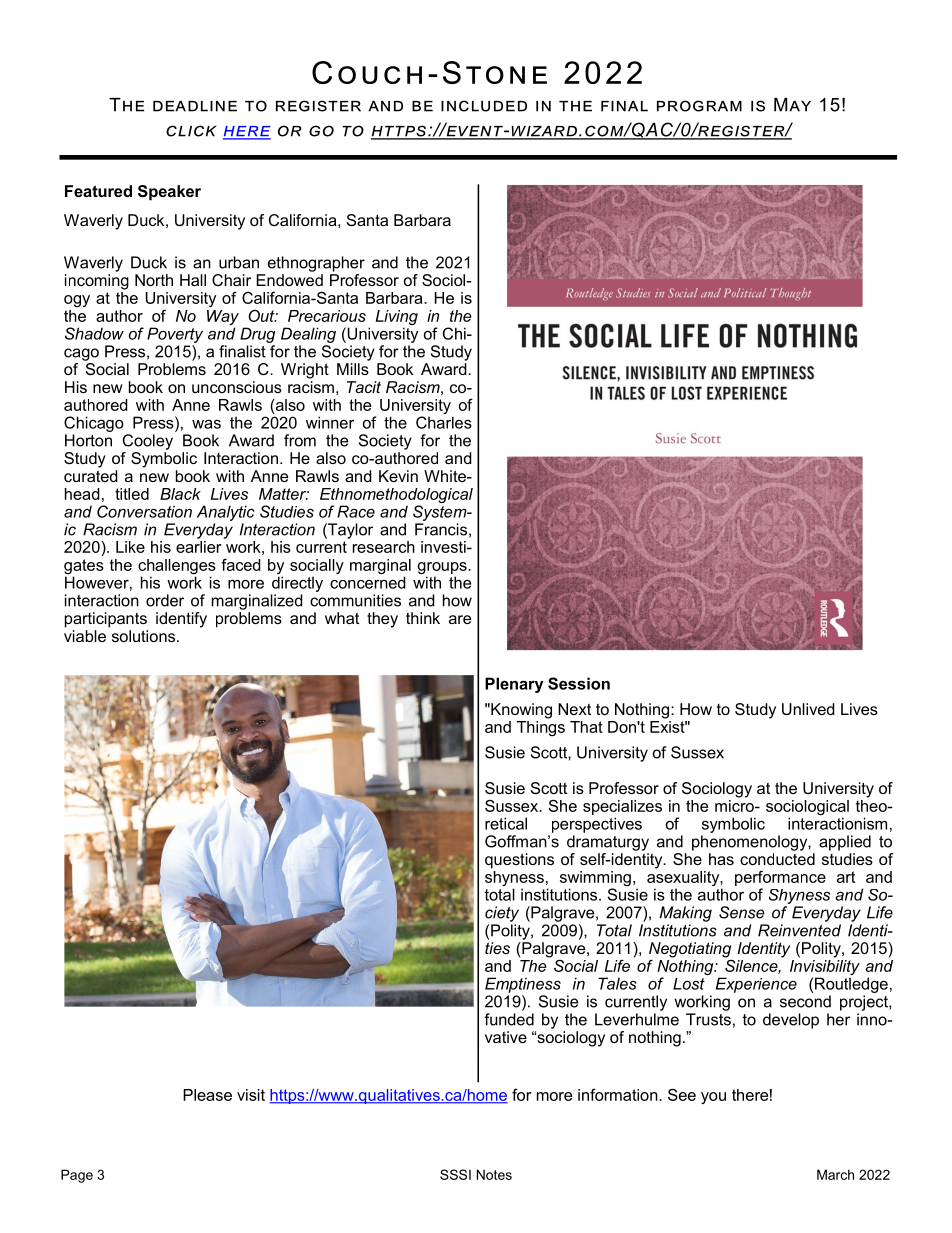 This screenshot has height=1233, width=952. What do you see at coordinates (460, 619) in the screenshot?
I see `are` at bounding box center [460, 619].
